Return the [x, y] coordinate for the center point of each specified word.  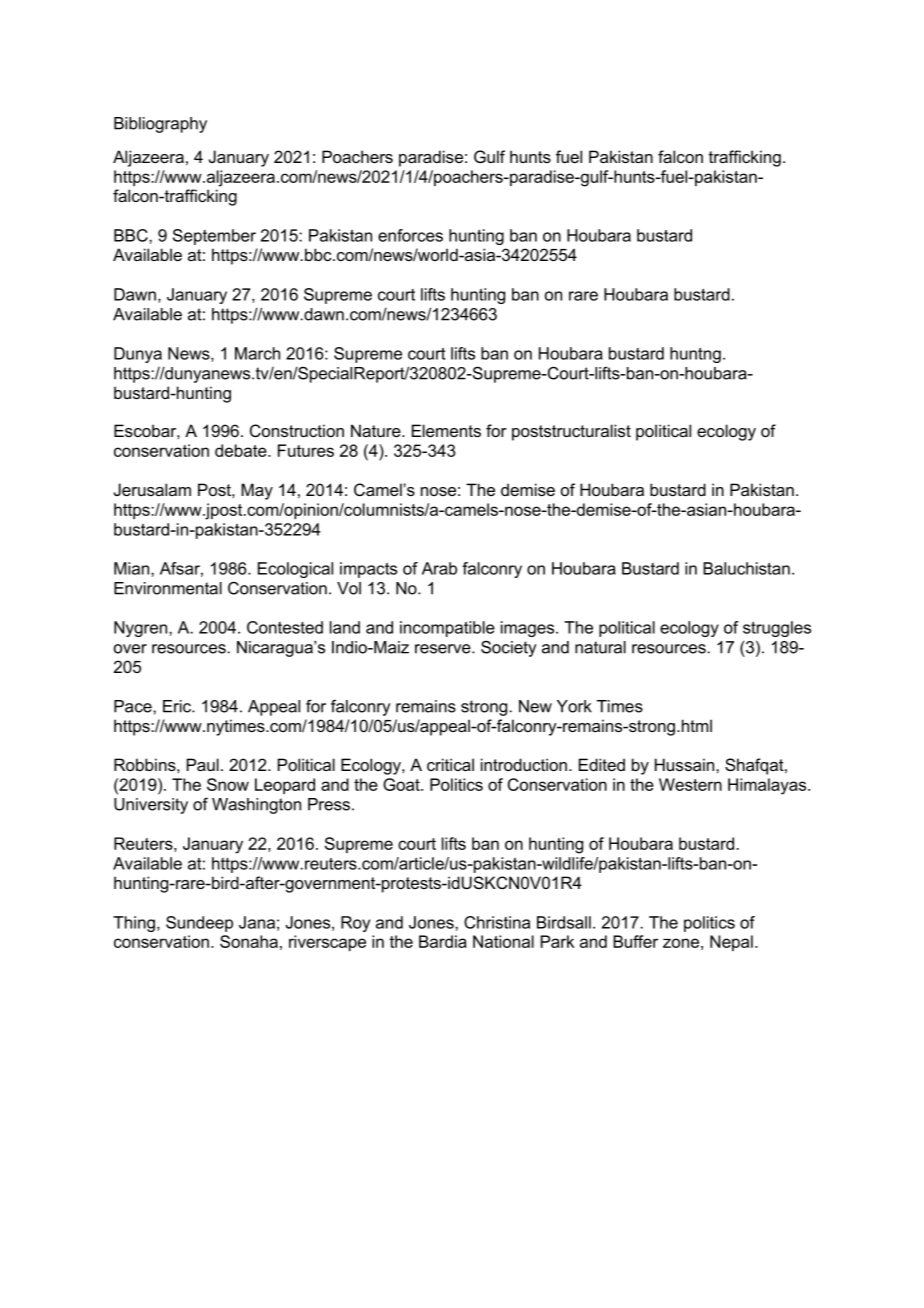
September [214, 237]
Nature [377, 430]
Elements [446, 430]
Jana [257, 922]
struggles [777, 629]
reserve [444, 649]
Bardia [443, 941]
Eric [178, 706]
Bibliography [160, 125]
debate [242, 450]
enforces [410, 235]
